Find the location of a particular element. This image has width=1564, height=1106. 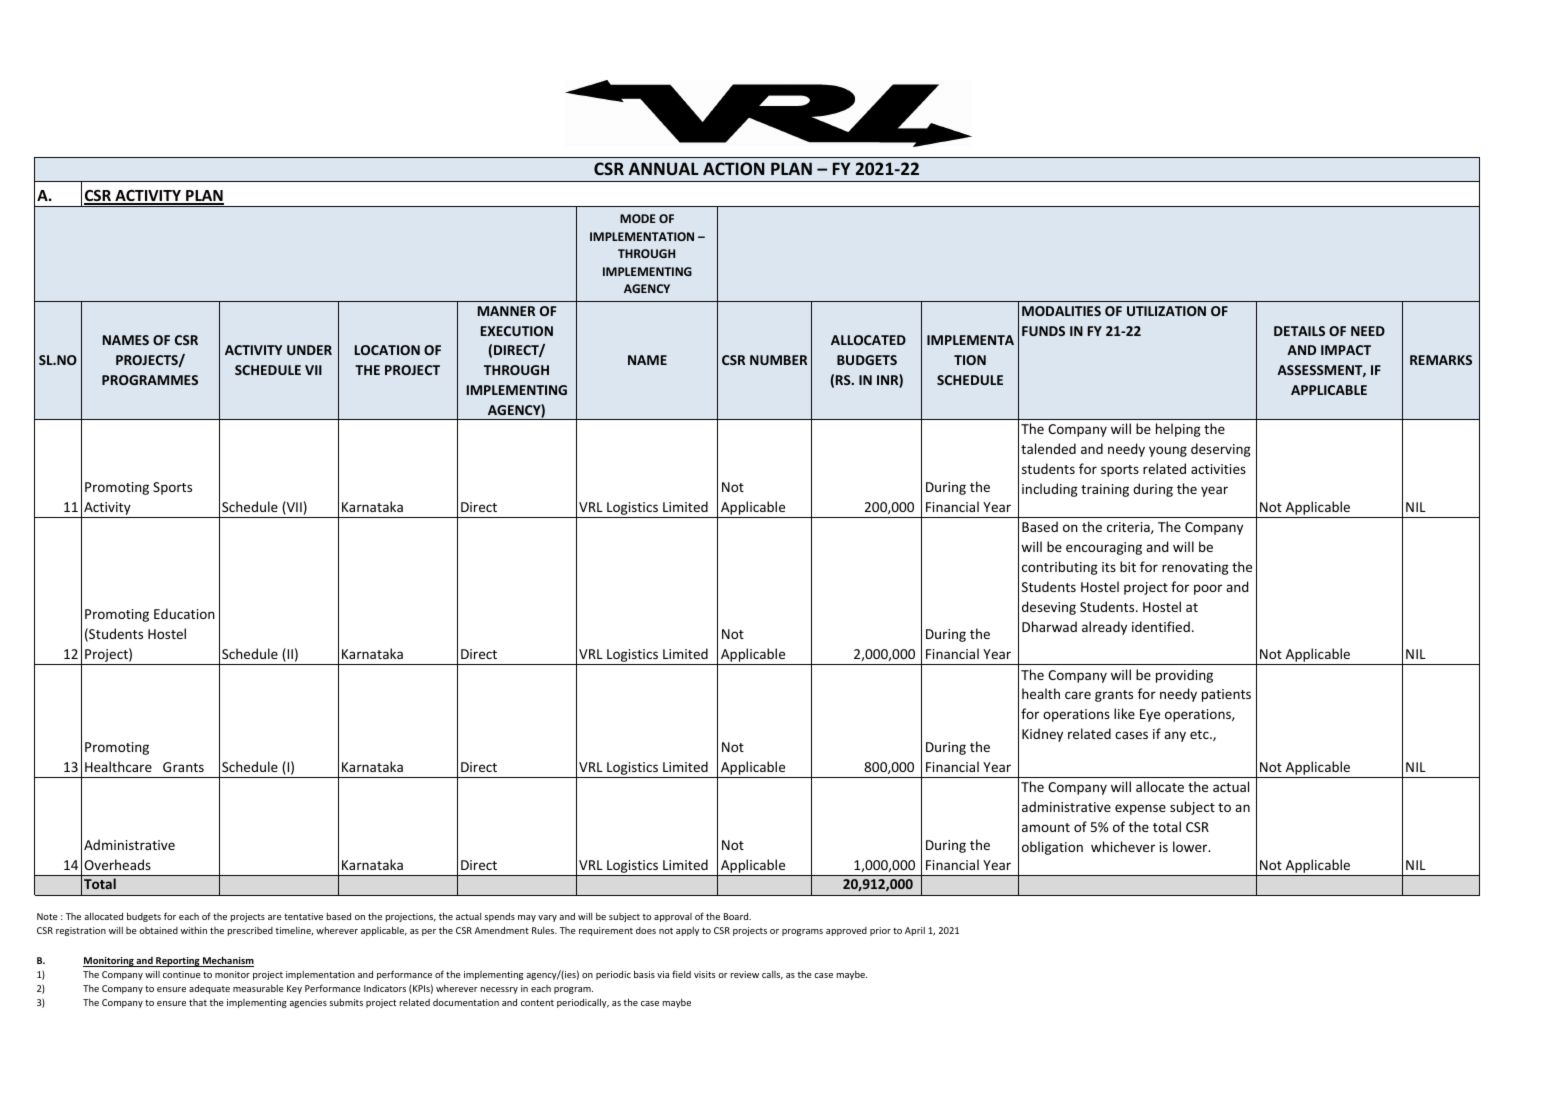

deserving is located at coordinates (1221, 450).
